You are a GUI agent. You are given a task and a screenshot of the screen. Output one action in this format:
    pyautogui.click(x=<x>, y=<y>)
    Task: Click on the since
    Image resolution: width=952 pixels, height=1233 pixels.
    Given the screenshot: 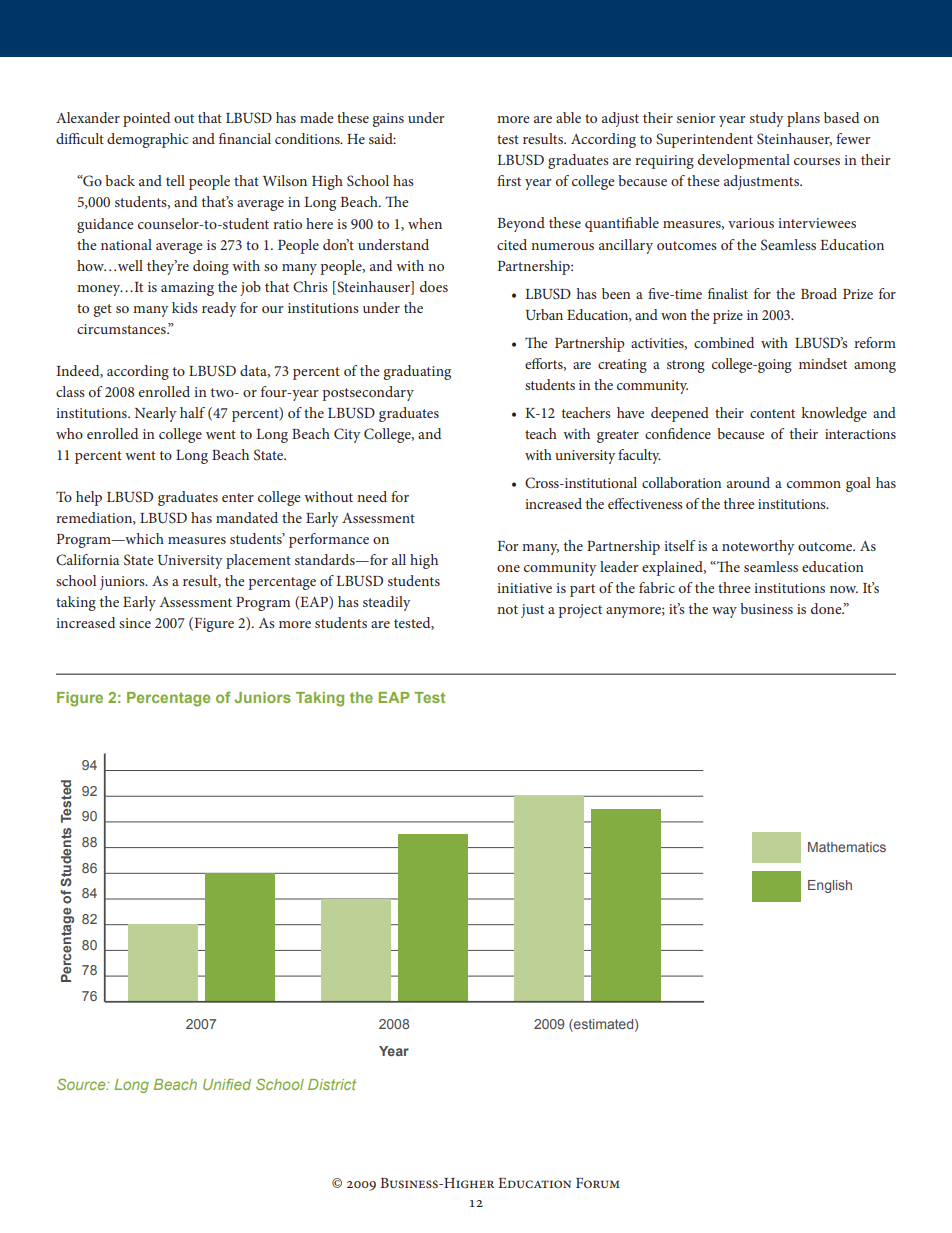 What is the action you would take?
    pyautogui.click(x=135, y=623)
